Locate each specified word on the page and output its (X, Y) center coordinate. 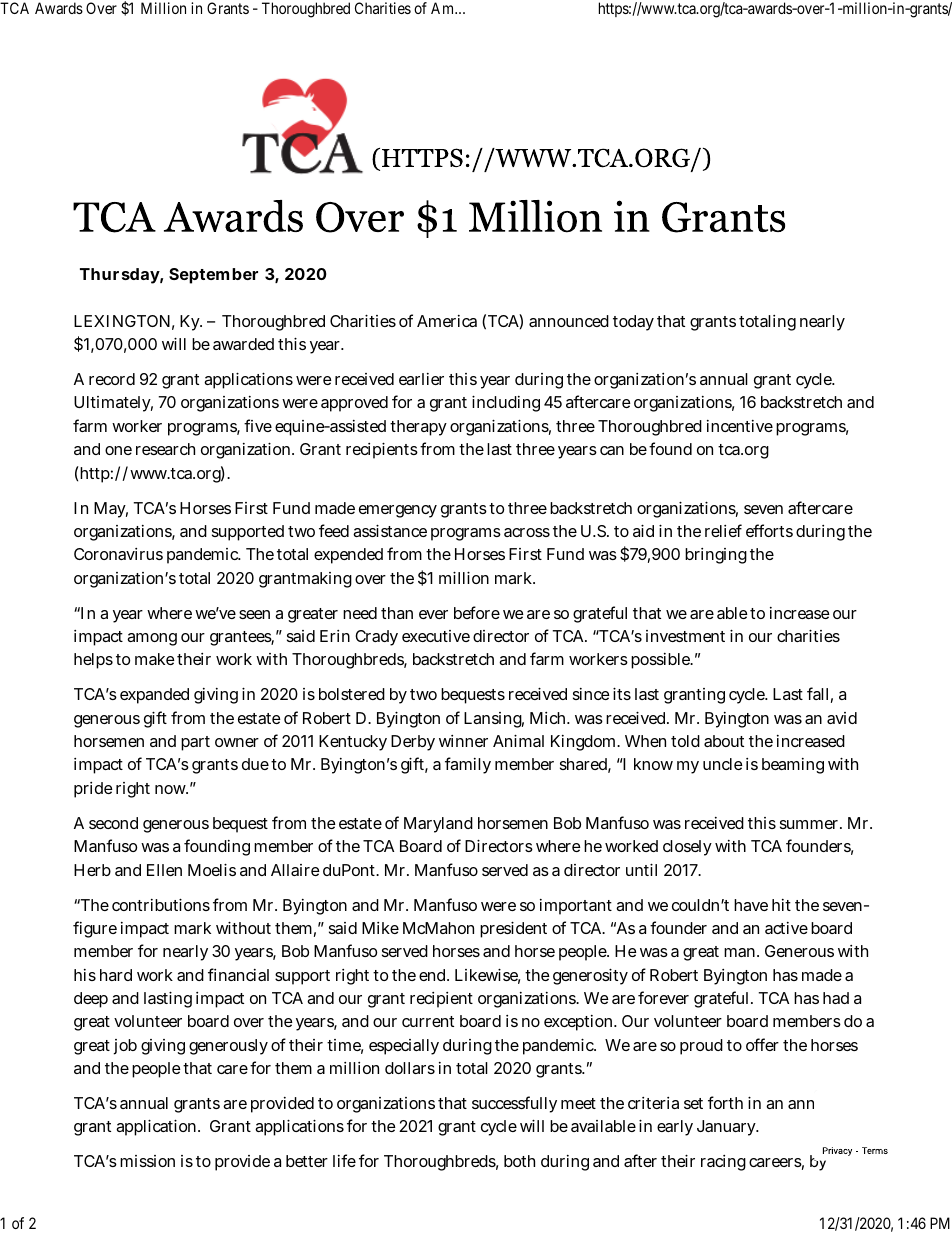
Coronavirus (118, 554)
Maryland (438, 825)
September (213, 276)
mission (147, 1161)
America (447, 321)
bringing (716, 556)
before (477, 612)
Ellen (164, 870)
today (633, 323)
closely (687, 848)
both (519, 1161)
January (728, 1128)
